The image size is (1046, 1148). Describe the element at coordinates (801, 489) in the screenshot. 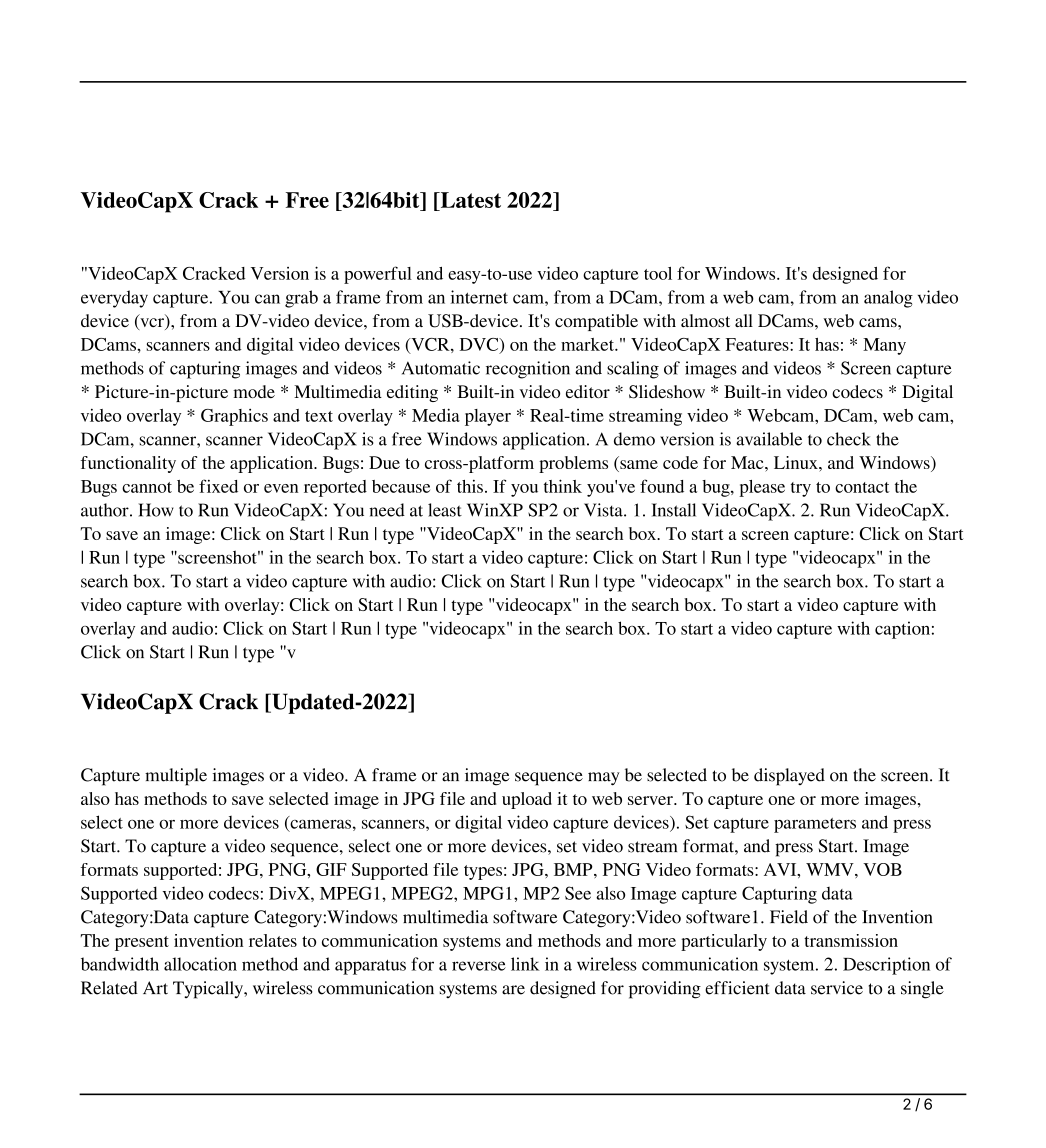

I see `try` at that location.
